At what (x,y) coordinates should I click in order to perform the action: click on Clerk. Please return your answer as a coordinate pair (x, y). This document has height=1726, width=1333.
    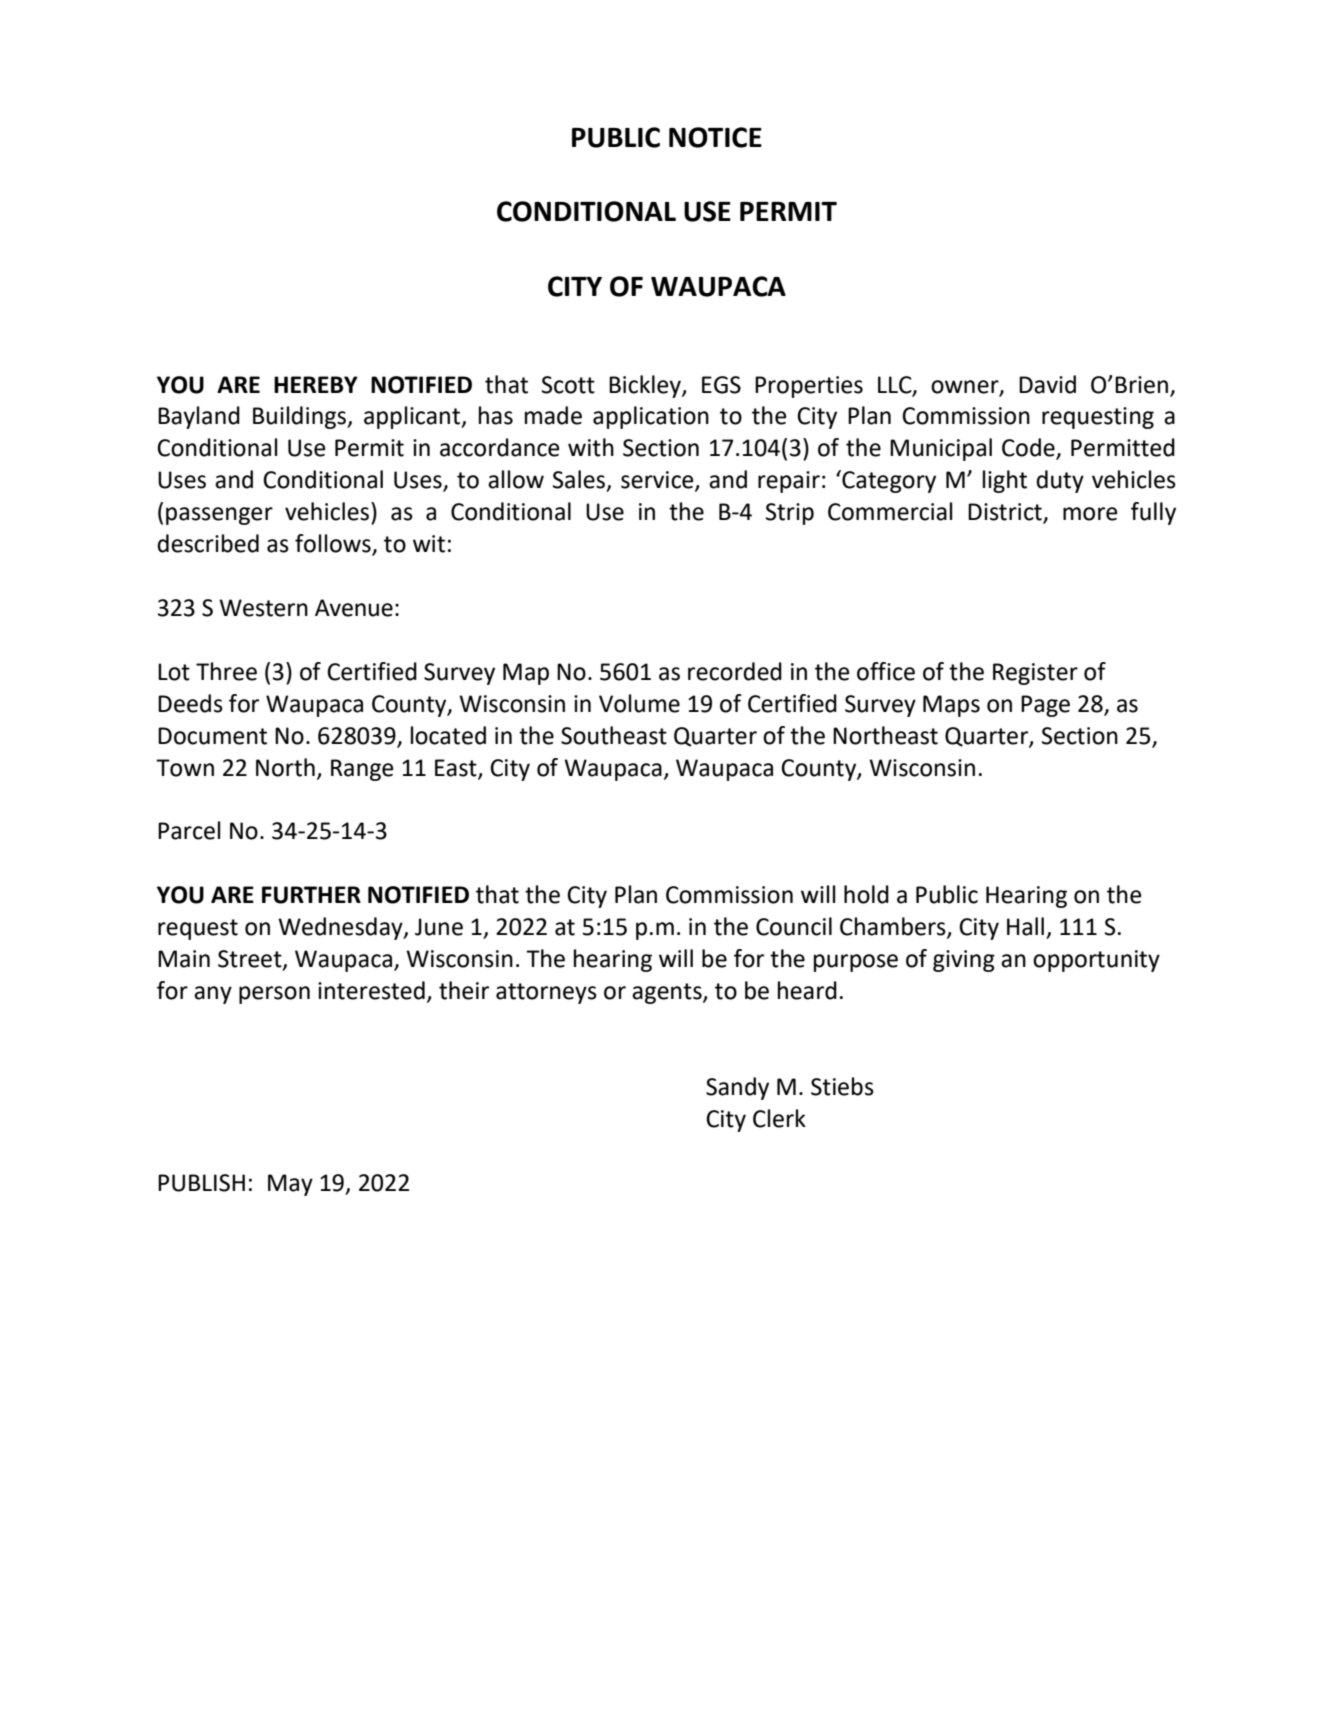
    Looking at the image, I should click on (779, 1118).
